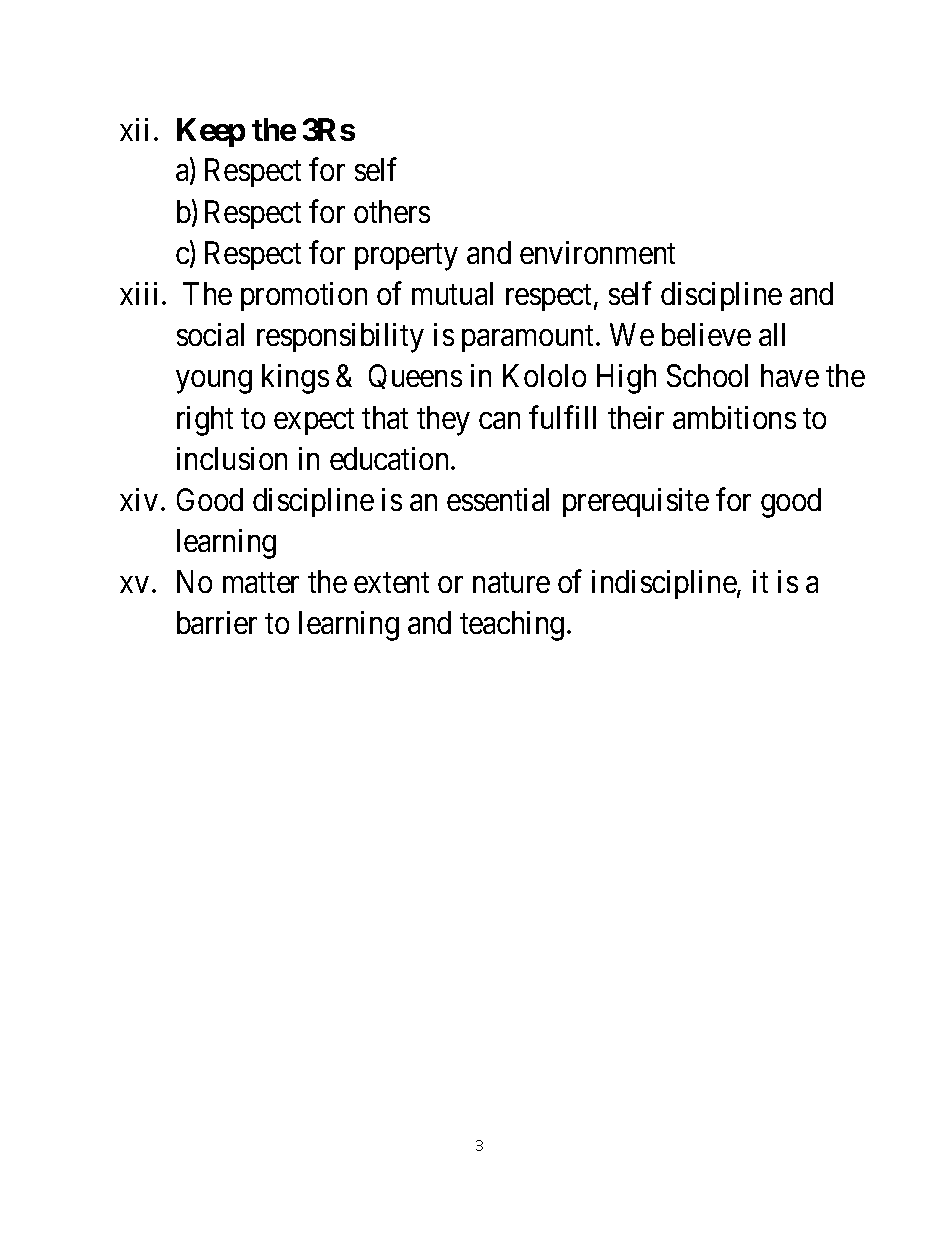  What do you see at coordinates (217, 622) in the screenshot?
I see `barrier` at bounding box center [217, 622].
